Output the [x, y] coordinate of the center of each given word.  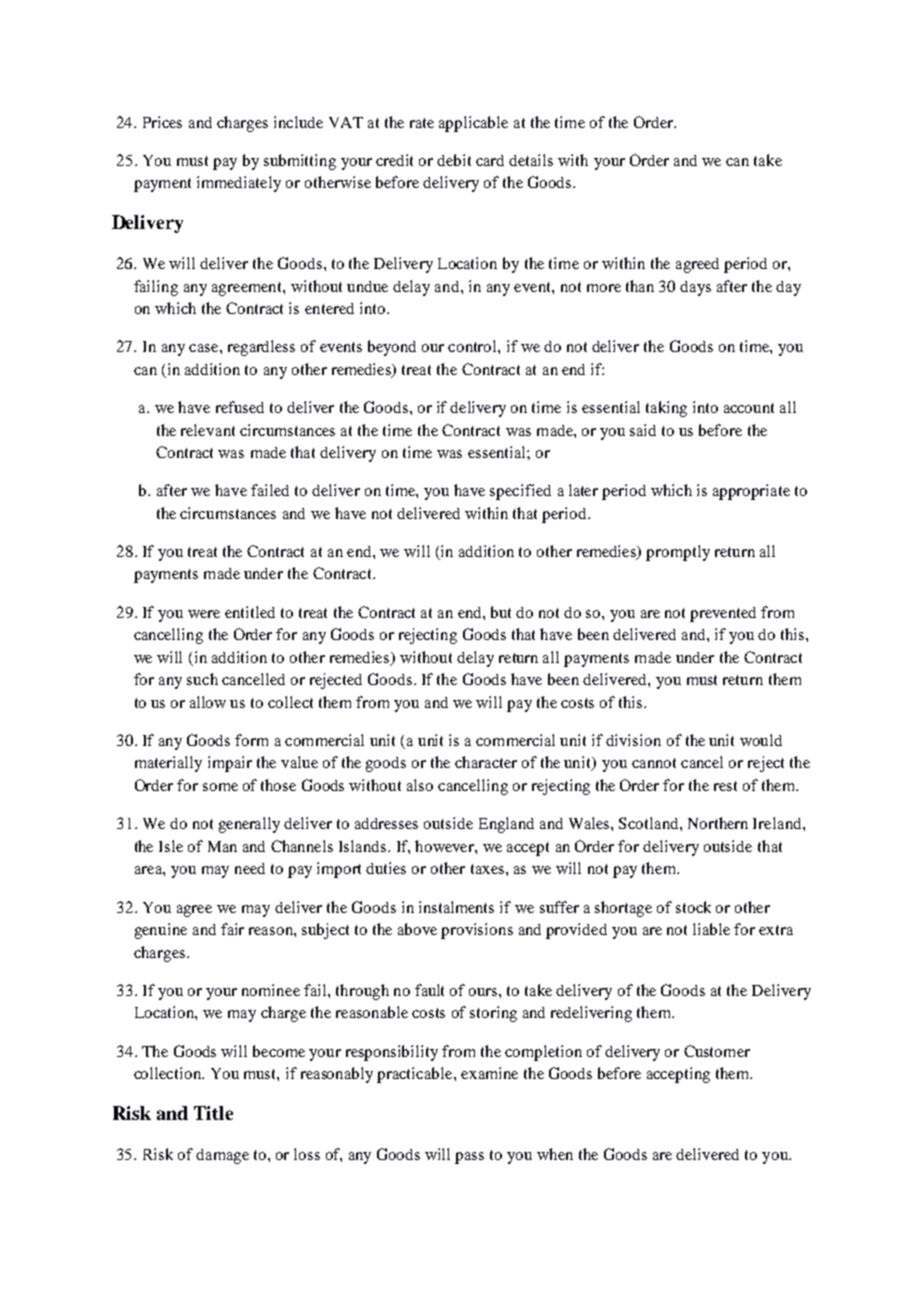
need [250, 868]
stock [693, 907]
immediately [239, 184]
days [695, 288]
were [204, 614]
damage [222, 1156]
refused [240, 407]
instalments [456, 907]
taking [666, 409]
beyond [392, 348]
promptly [678, 553]
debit [454, 160]
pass [469, 1158]
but [501, 612]
